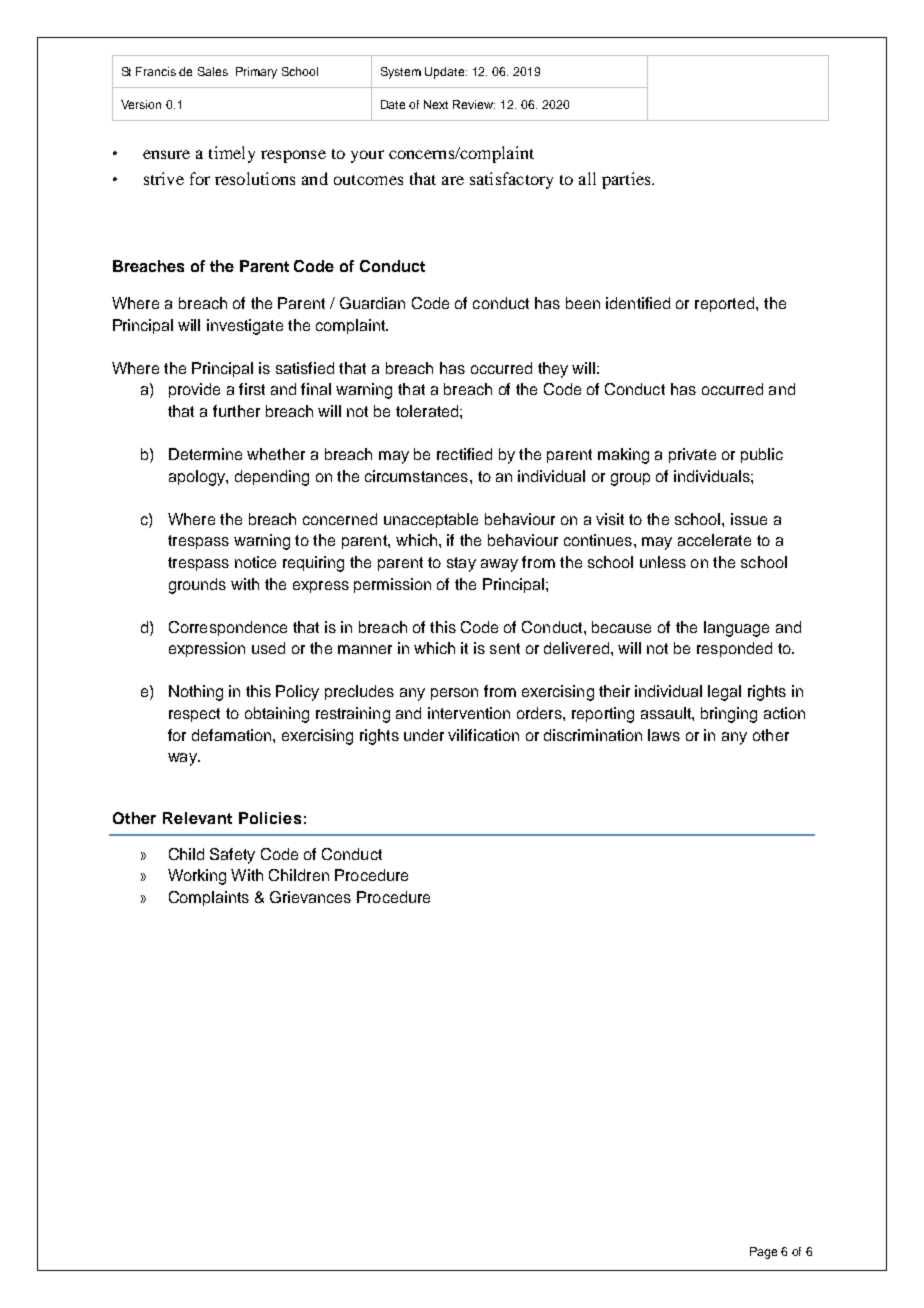 The width and height of the image is (924, 1308). Describe the element at coordinates (310, 897) in the image. I see `Grievances` at that location.
